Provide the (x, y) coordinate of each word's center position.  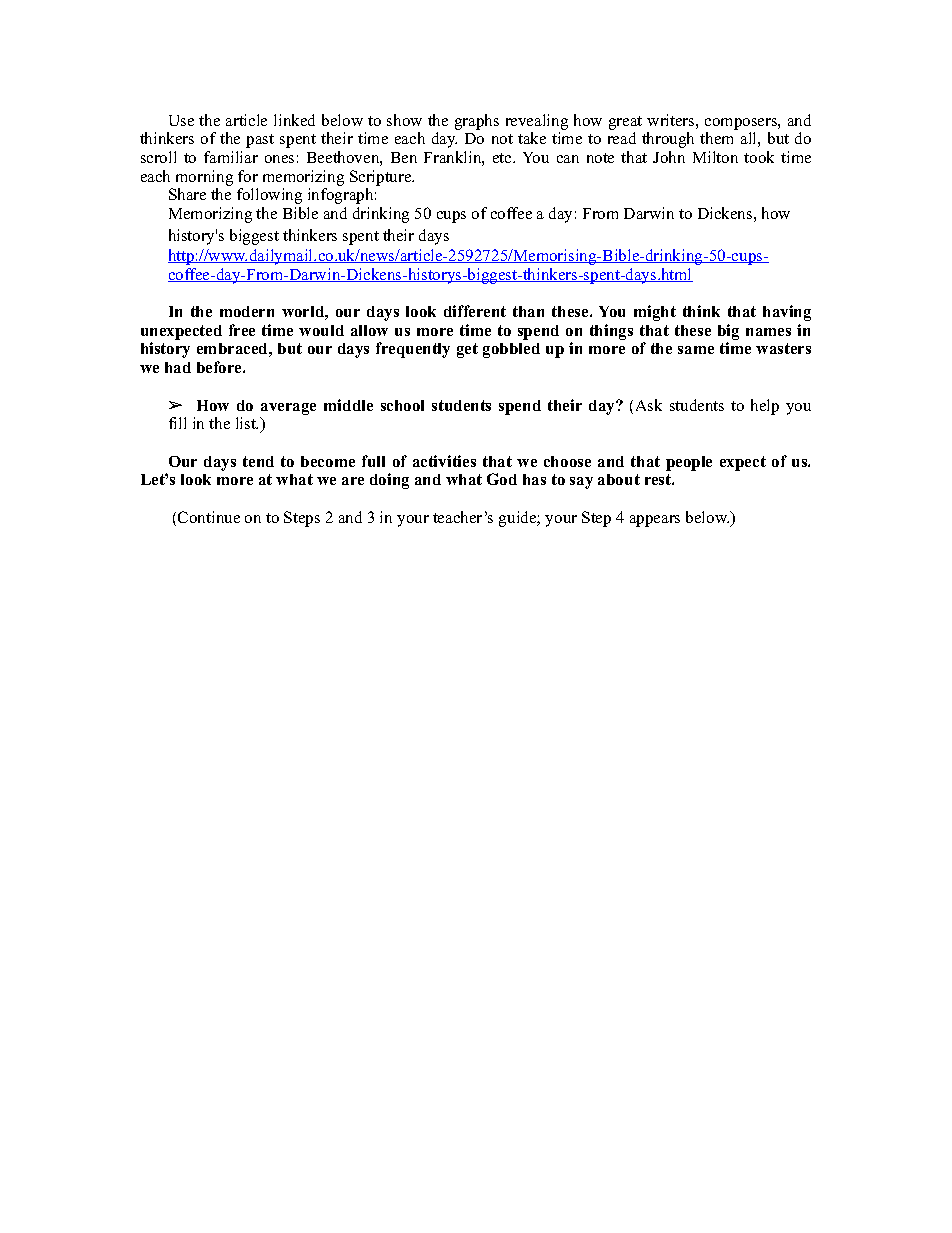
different (475, 311)
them (716, 138)
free (242, 330)
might (655, 313)
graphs (477, 122)
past (260, 141)
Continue (209, 517)
